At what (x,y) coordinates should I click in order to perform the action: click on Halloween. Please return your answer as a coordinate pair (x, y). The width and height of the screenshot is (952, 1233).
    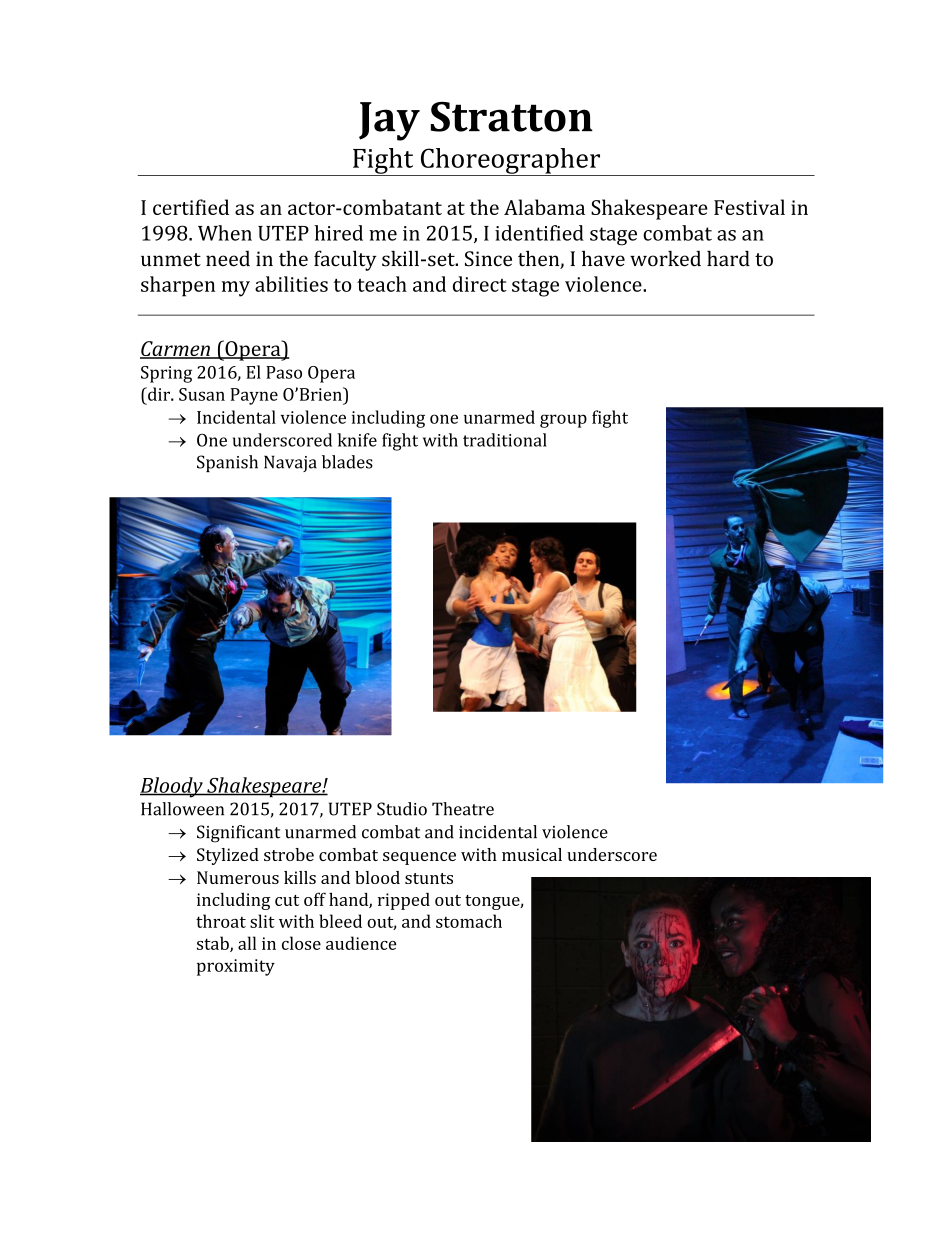
    Looking at the image, I should click on (182, 809).
